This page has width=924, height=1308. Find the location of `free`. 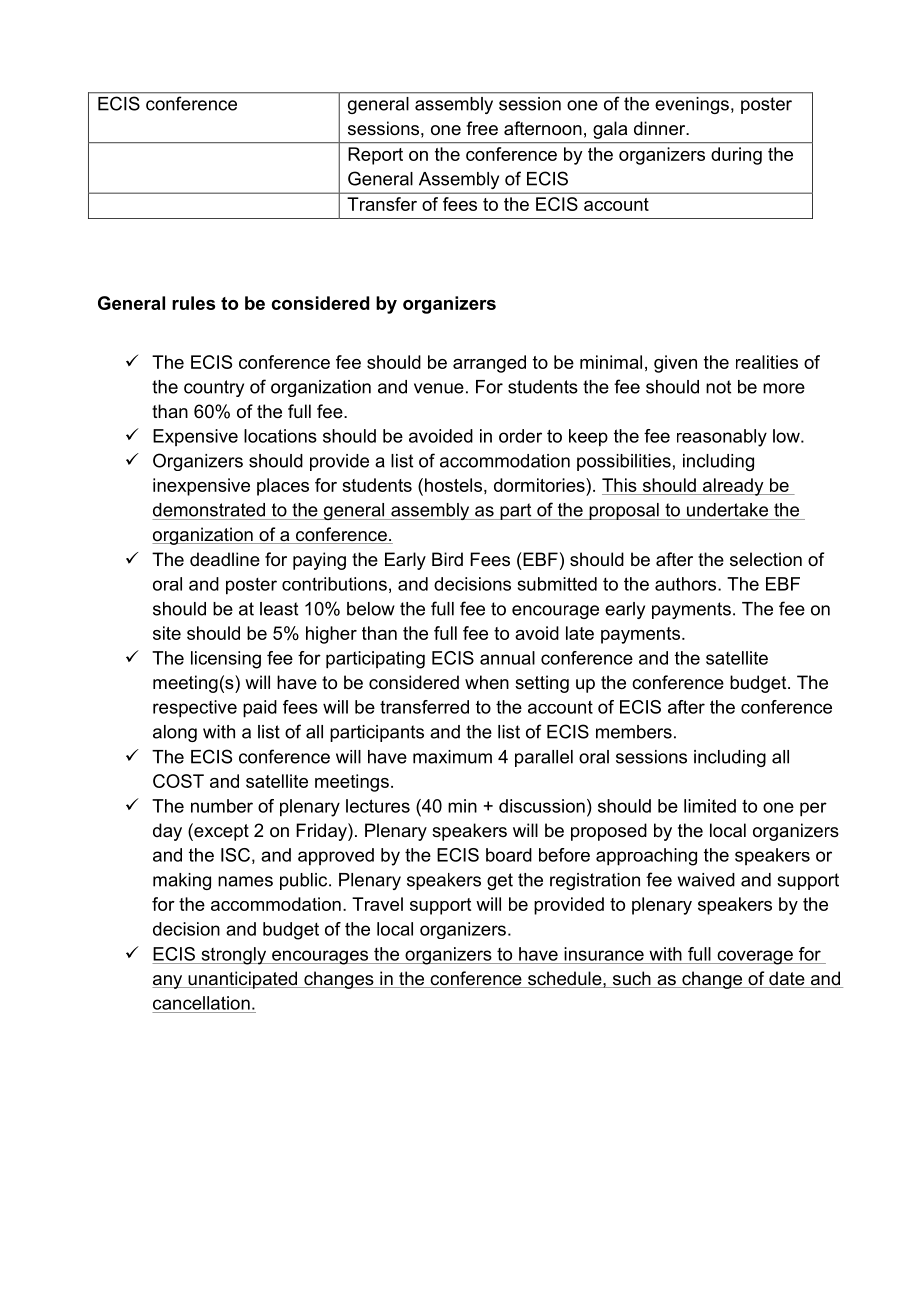

free is located at coordinates (482, 128).
